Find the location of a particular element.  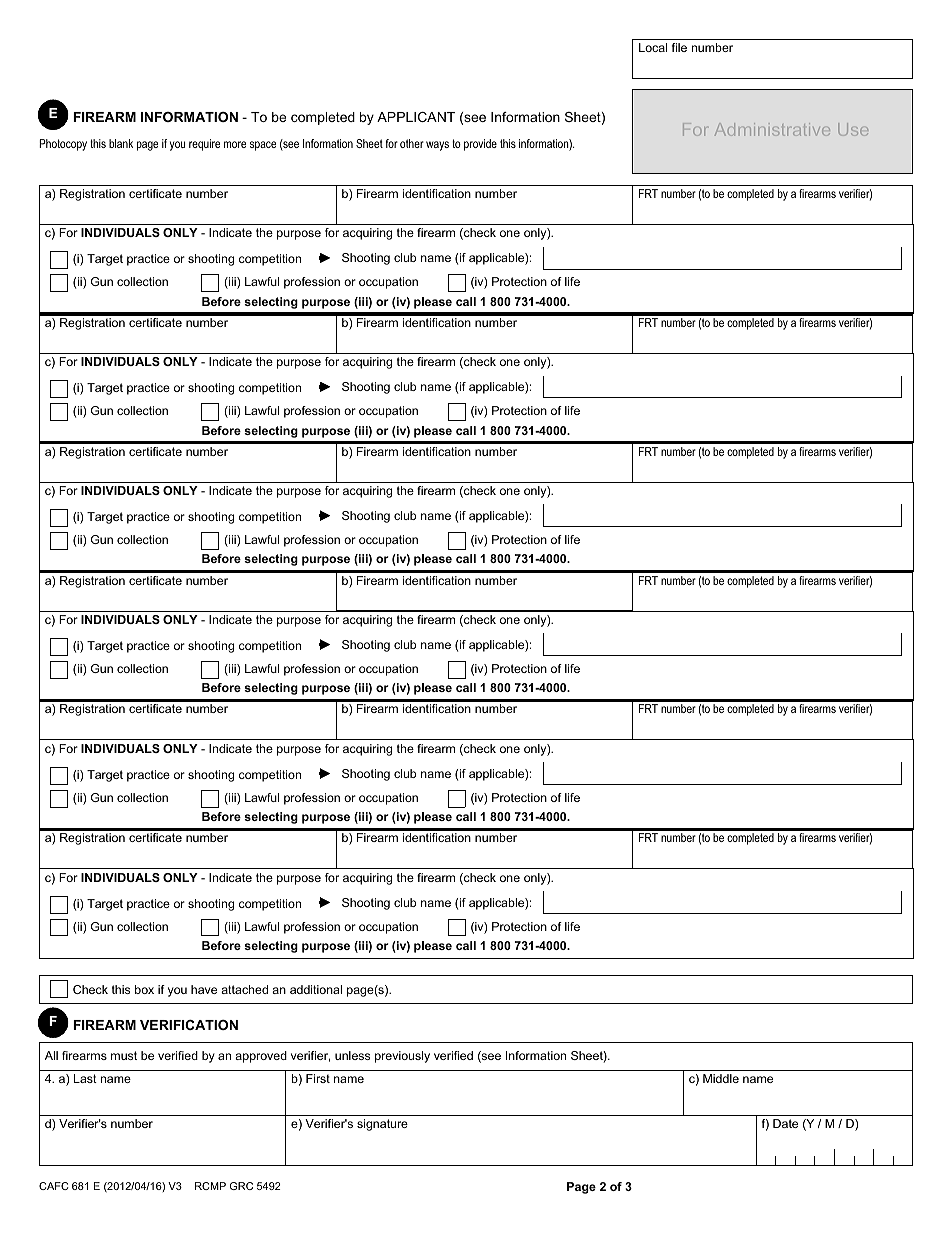

RCMP is located at coordinates (210, 1186).
